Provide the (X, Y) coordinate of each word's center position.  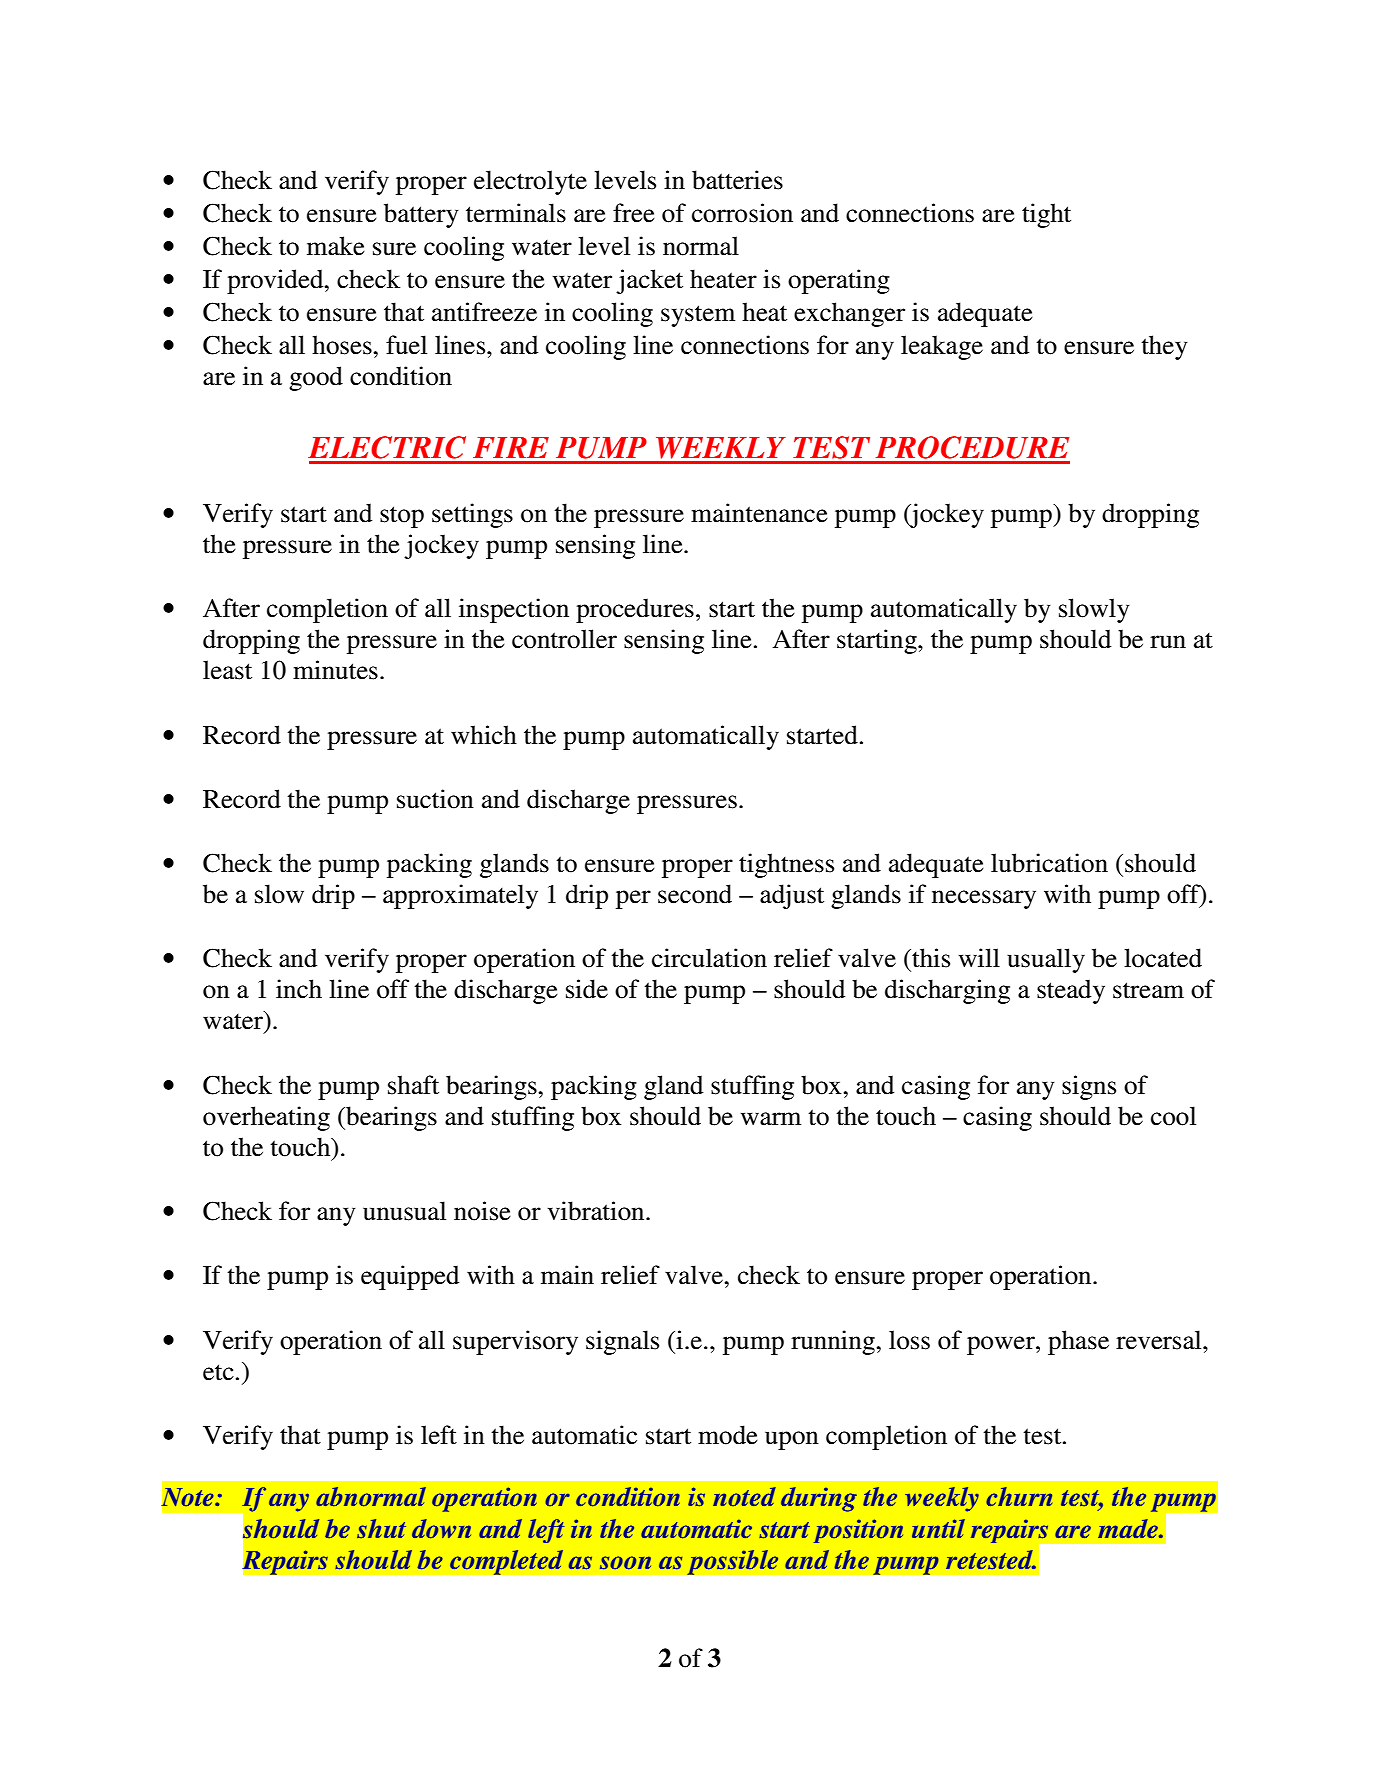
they (1164, 347)
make (336, 246)
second (695, 894)
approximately (460, 896)
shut (381, 1528)
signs (1089, 1087)
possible (733, 1562)
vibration (597, 1211)
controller (564, 639)
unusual (404, 1211)
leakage (942, 347)
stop (402, 517)
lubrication (1049, 863)
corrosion (742, 213)
